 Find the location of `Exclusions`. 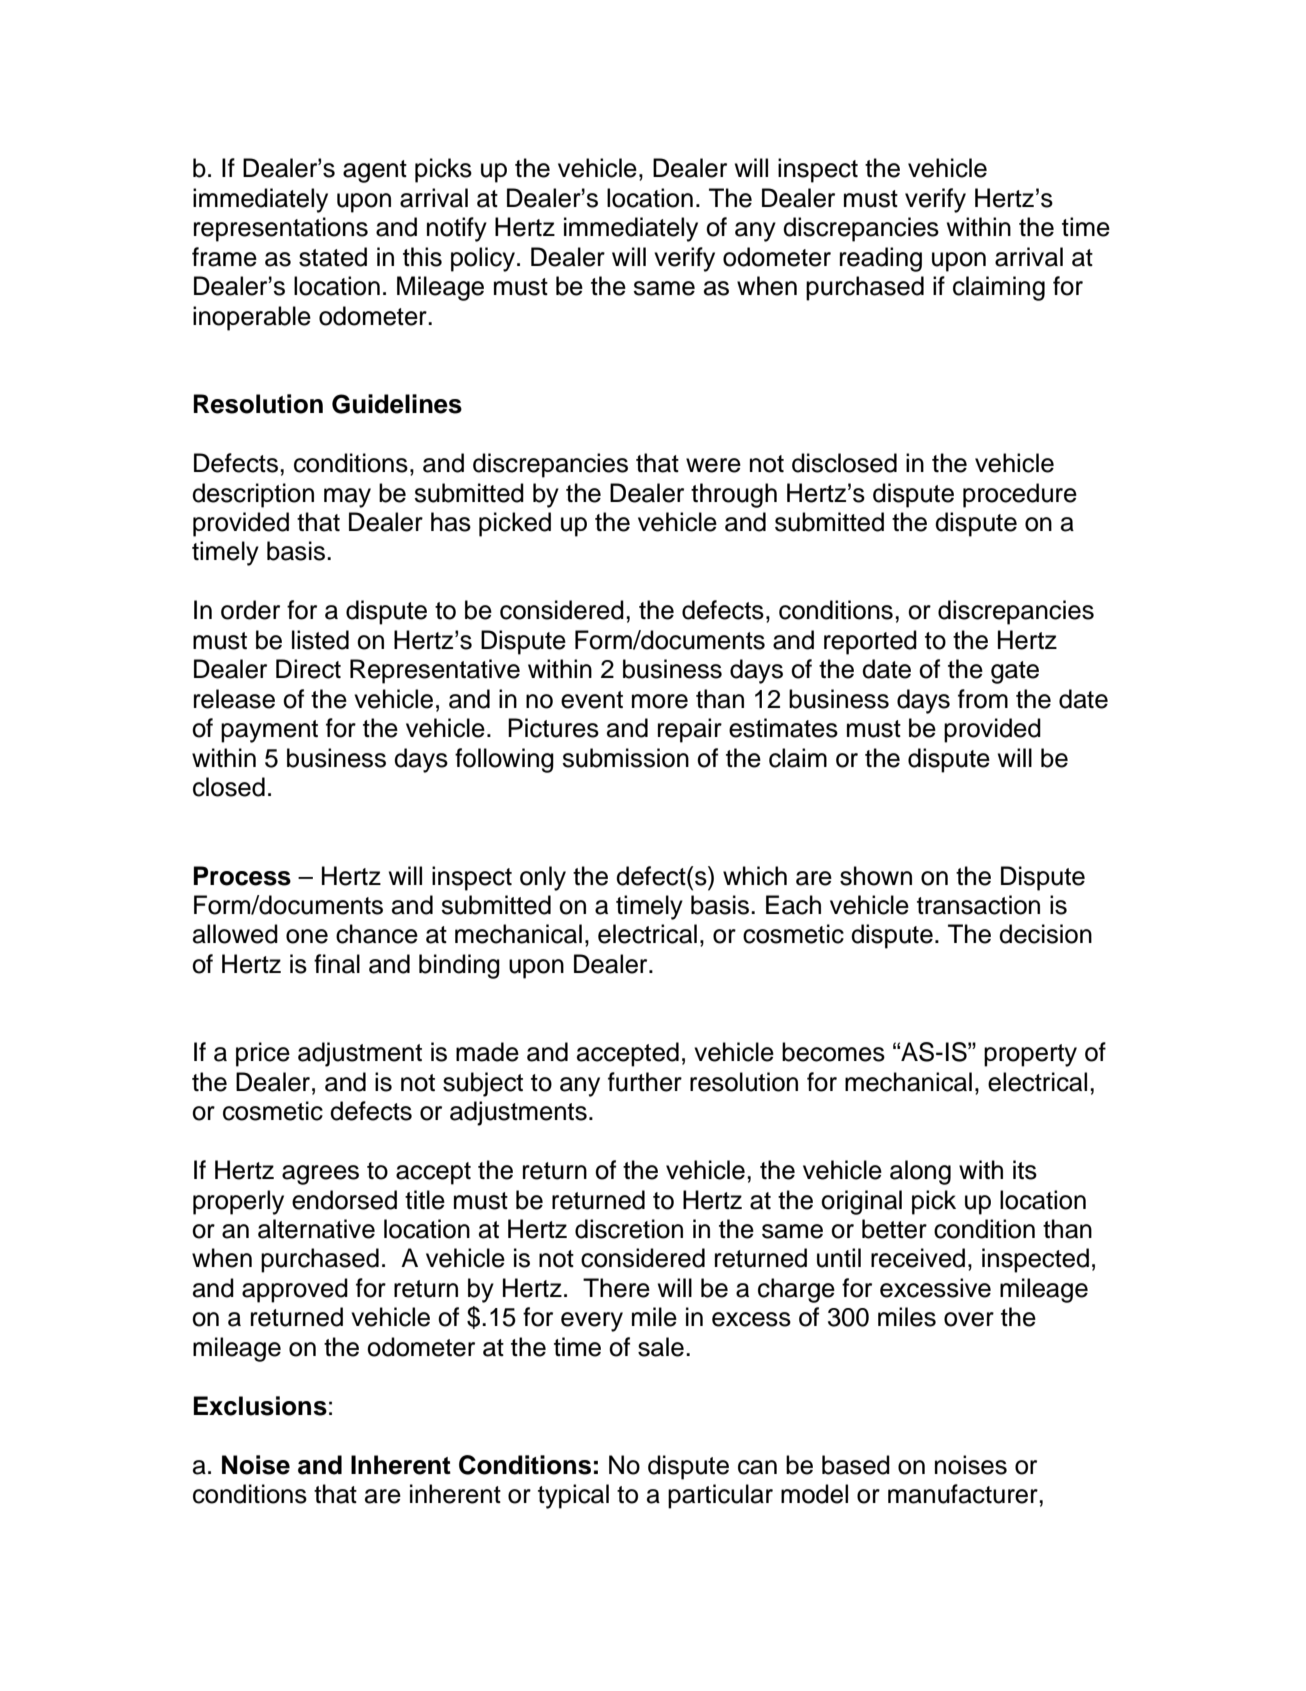

Exclusions is located at coordinates (260, 1406).
